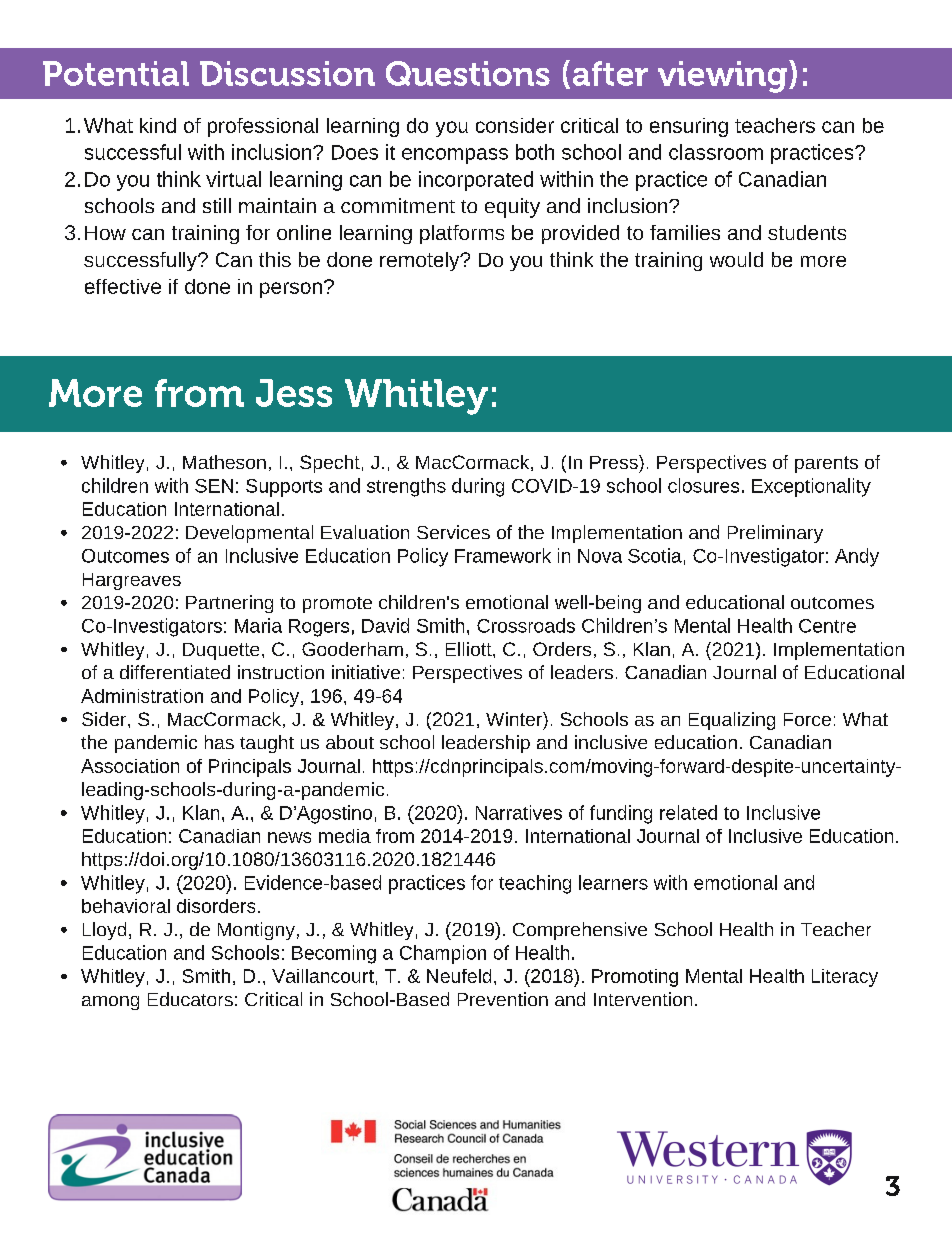 The height and width of the image is (1233, 952). Describe the element at coordinates (158, 125) in the image. I see `kind` at that location.
